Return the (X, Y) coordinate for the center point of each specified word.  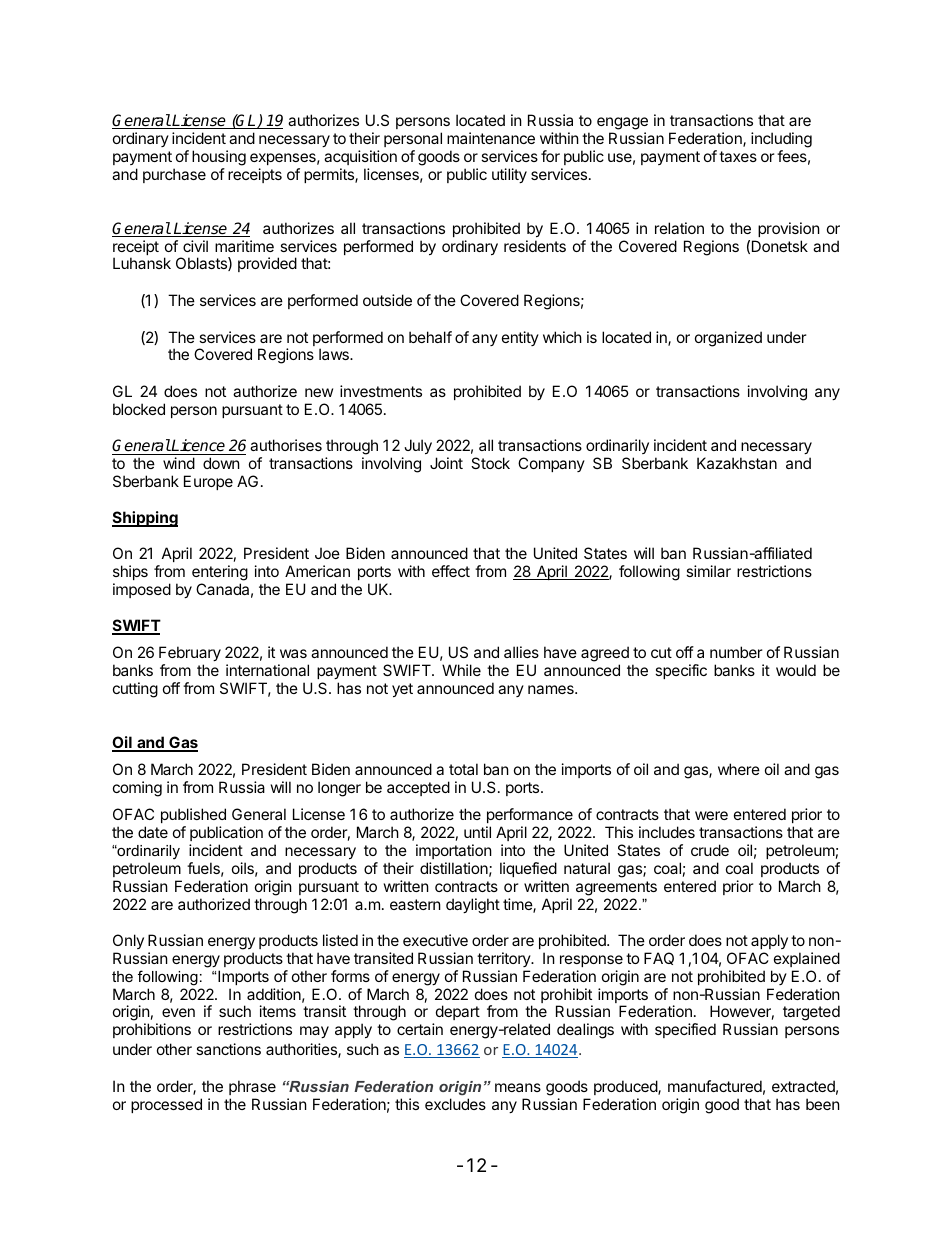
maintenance (491, 138)
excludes (455, 1104)
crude (710, 850)
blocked (139, 409)
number (736, 652)
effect (451, 571)
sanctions (228, 1049)
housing (219, 158)
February (190, 653)
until (477, 832)
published (193, 817)
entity (520, 338)
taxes (738, 156)
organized (728, 339)
